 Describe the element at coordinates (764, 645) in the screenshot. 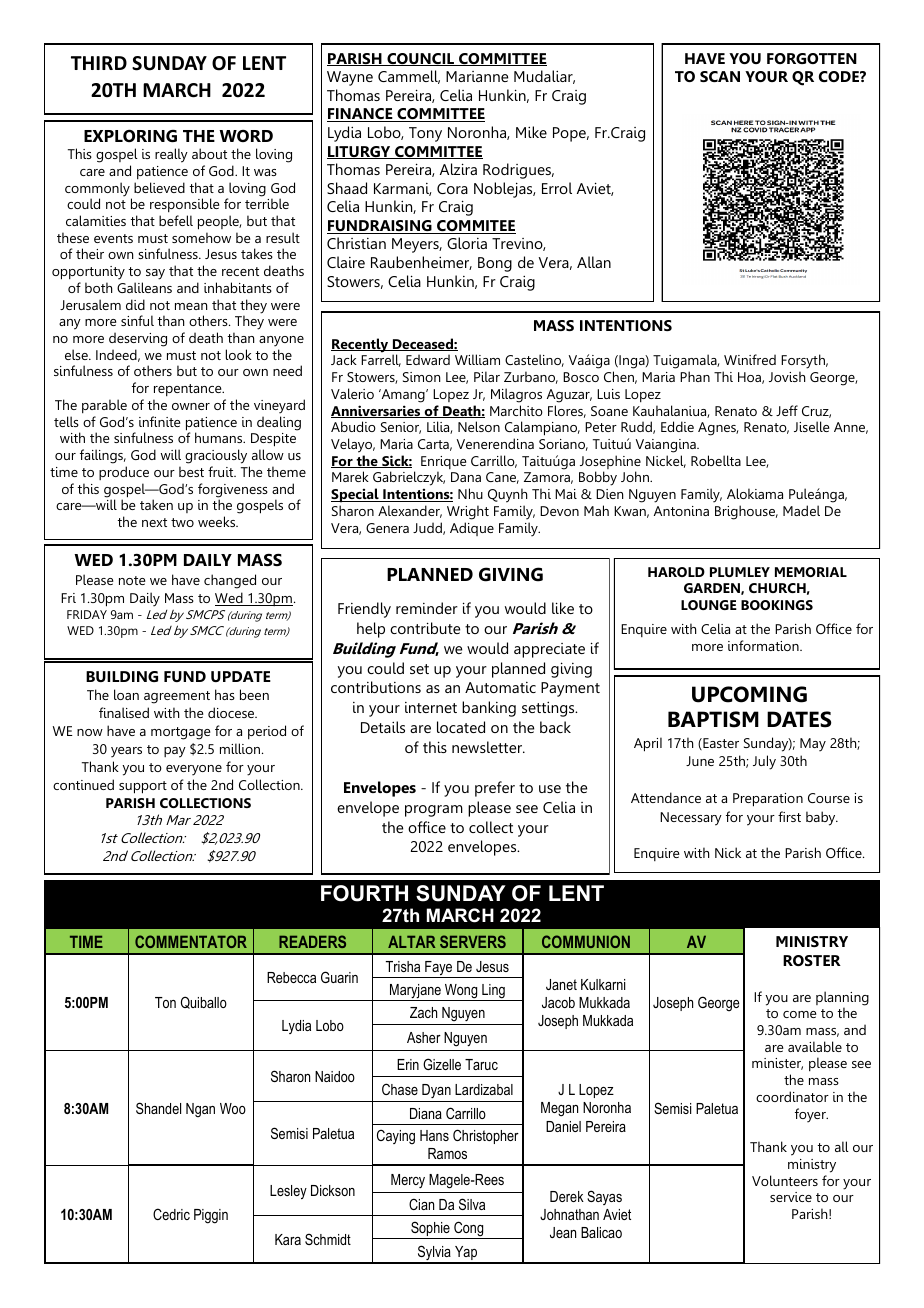

I see `information` at that location.
